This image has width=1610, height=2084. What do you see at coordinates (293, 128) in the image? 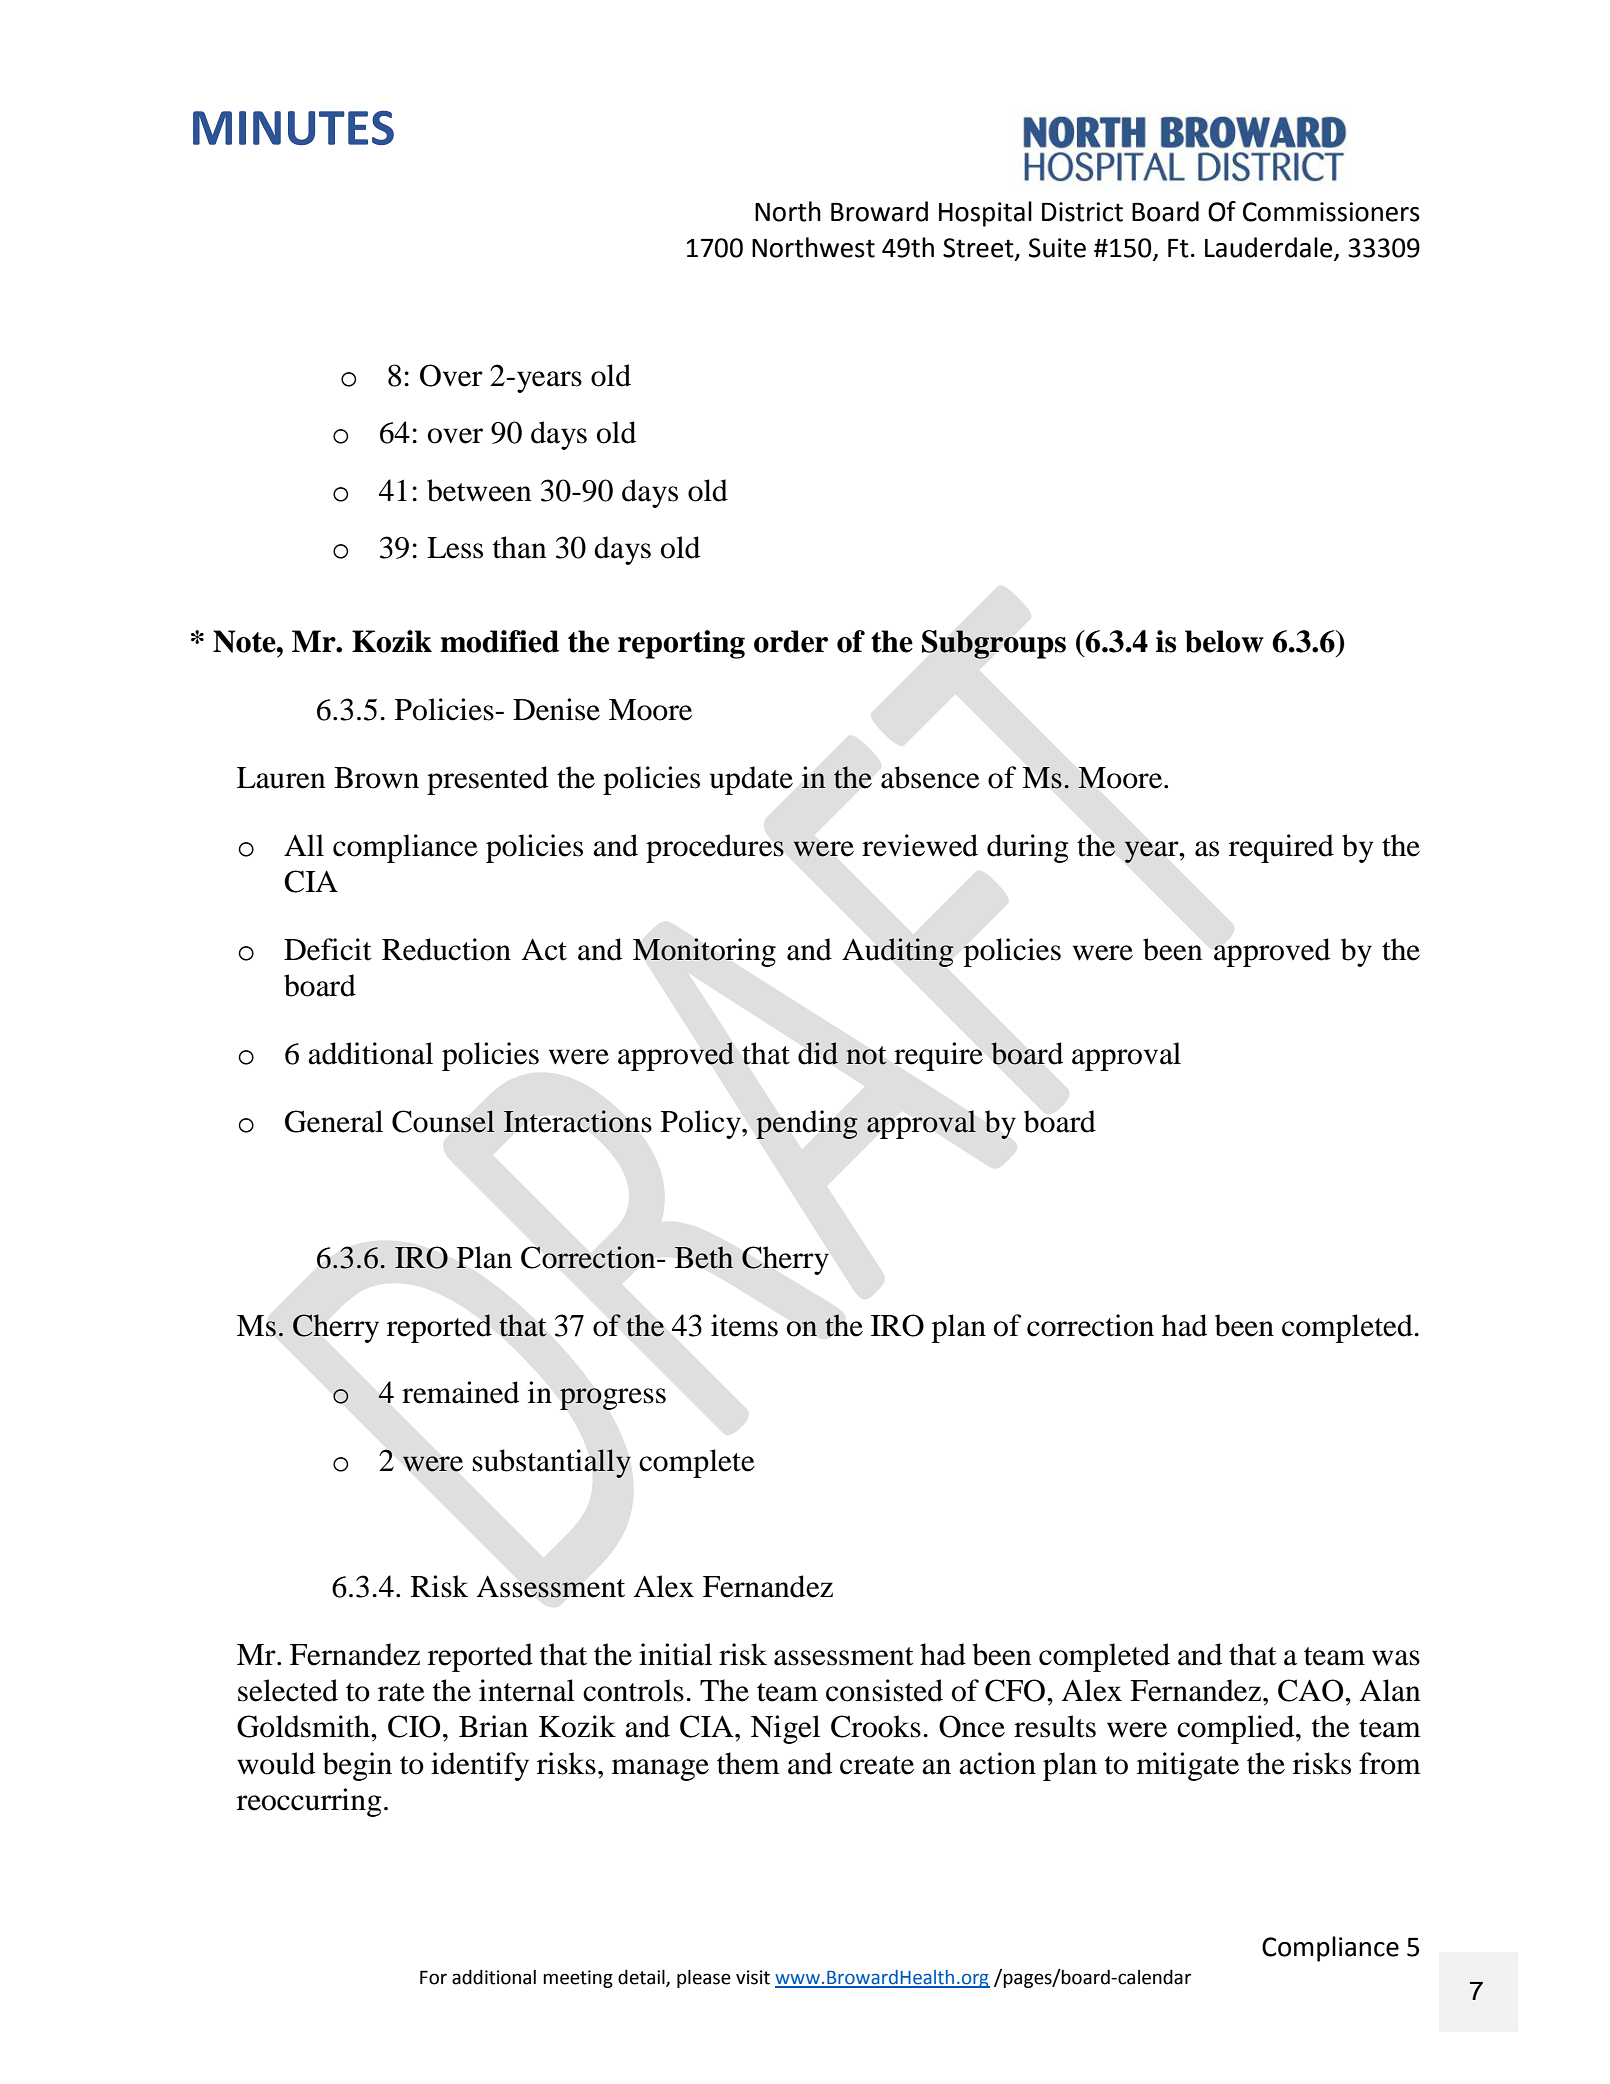
I see `MINUTES` at bounding box center [293, 128].
